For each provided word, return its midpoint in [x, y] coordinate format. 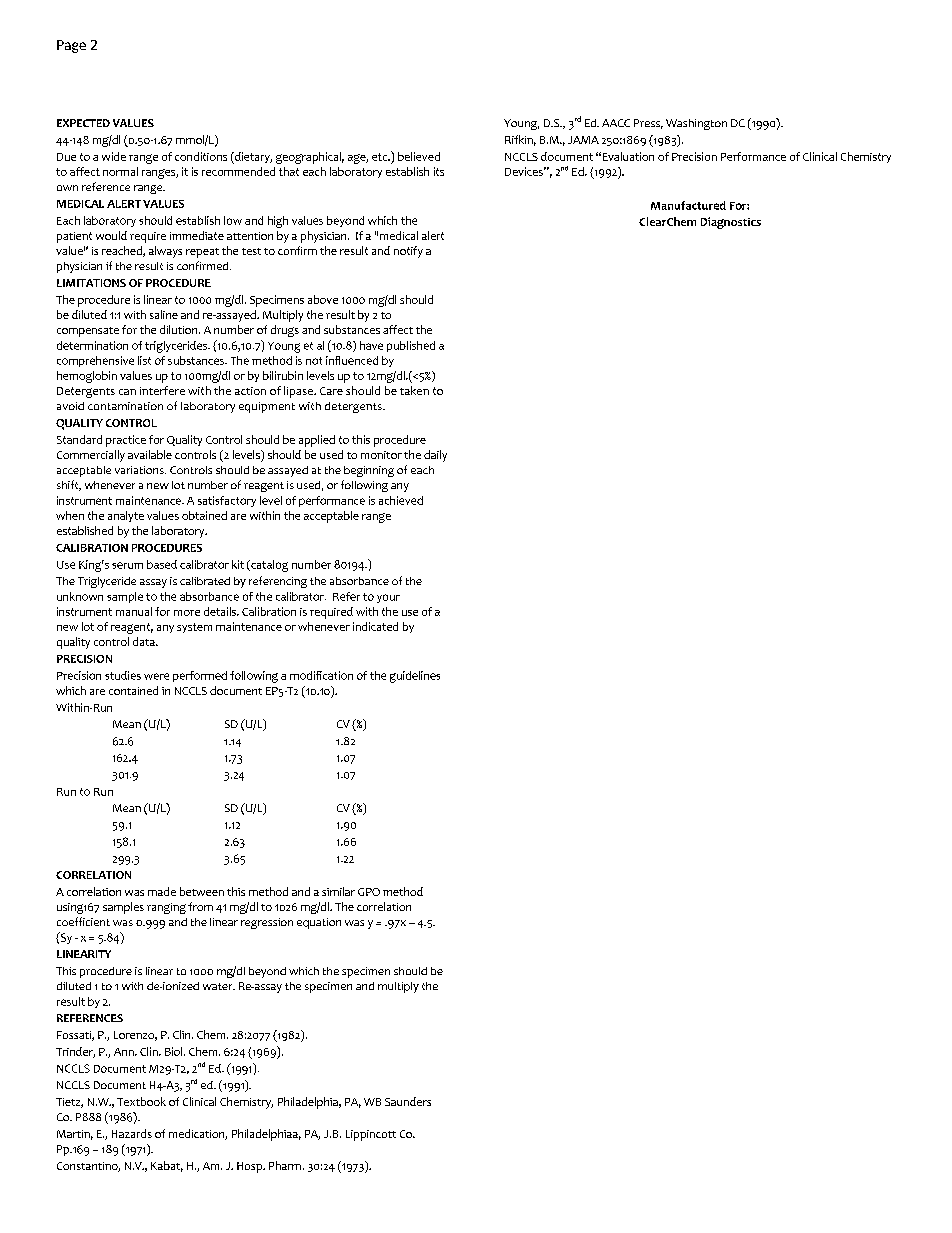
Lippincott [371, 1135]
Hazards [132, 1133]
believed [419, 156]
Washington [696, 124]
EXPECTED [83, 123]
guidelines [415, 677]
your [388, 598]
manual [134, 611]
